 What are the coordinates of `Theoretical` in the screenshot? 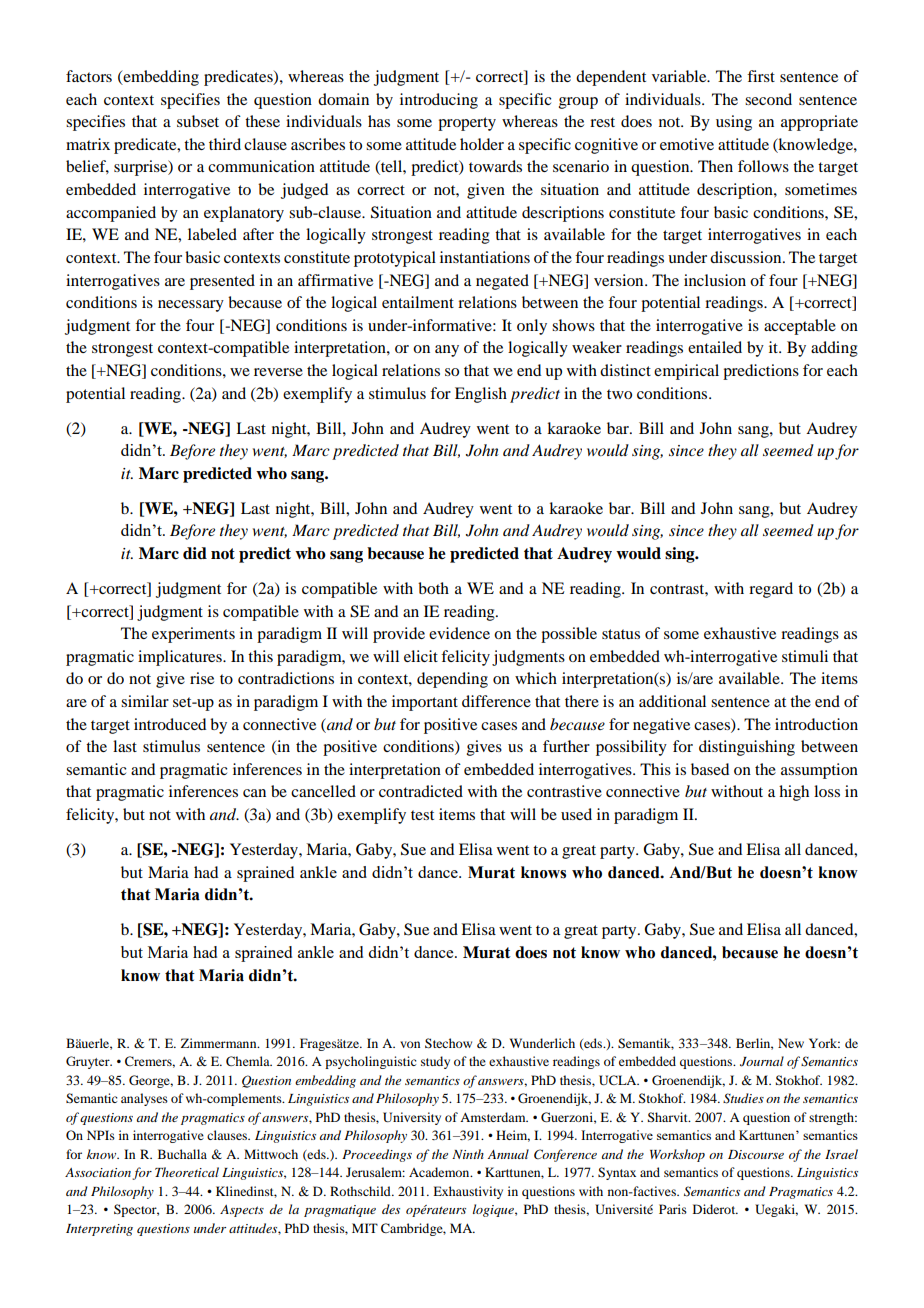 It's located at (187, 1172).
